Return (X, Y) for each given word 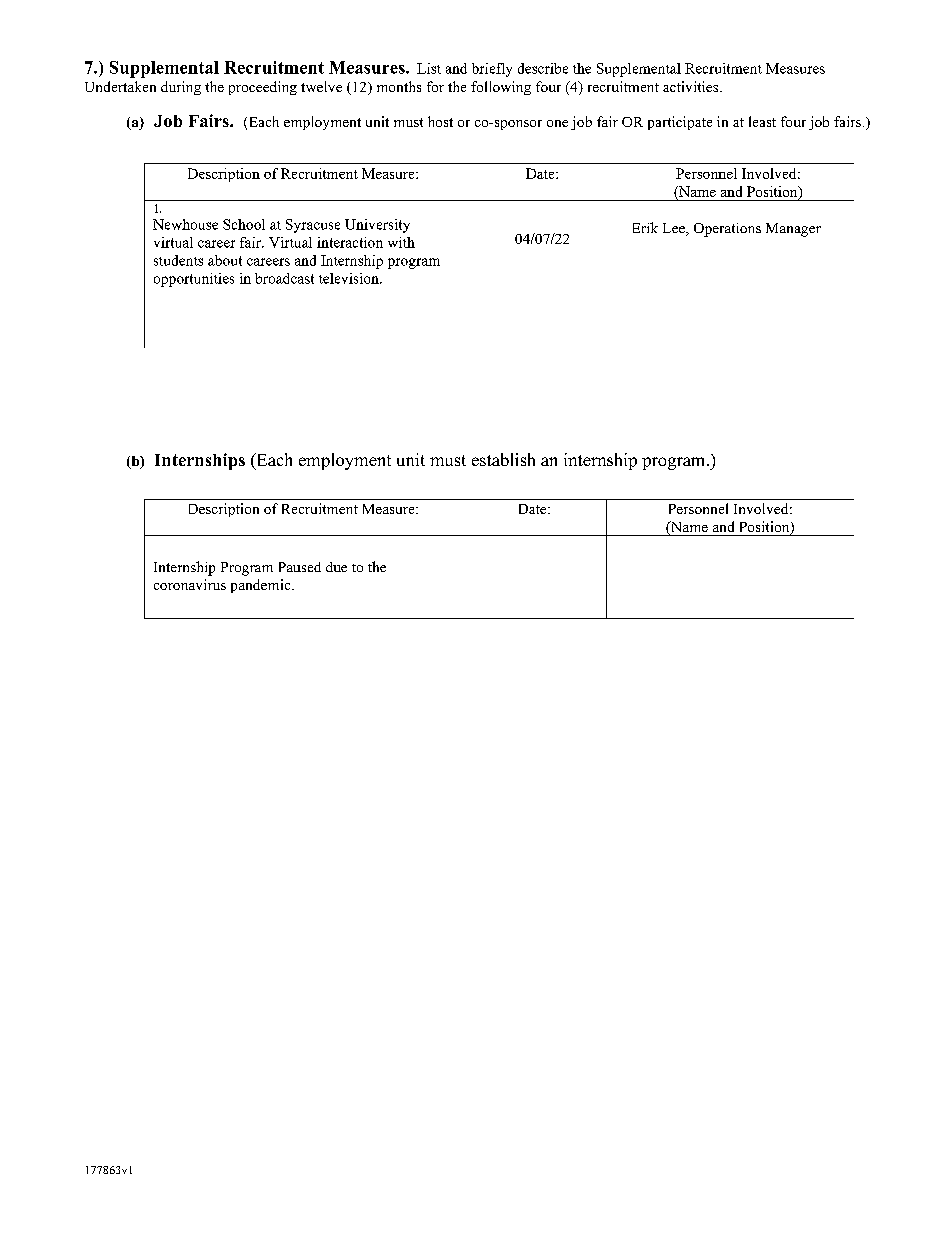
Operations (727, 230)
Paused (300, 567)
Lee (675, 229)
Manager (793, 230)
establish (503, 459)
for (435, 86)
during (181, 88)
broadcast (284, 278)
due (336, 567)
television (350, 278)
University (377, 226)
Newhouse (185, 224)
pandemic (262, 586)
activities (692, 86)
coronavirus (190, 584)
